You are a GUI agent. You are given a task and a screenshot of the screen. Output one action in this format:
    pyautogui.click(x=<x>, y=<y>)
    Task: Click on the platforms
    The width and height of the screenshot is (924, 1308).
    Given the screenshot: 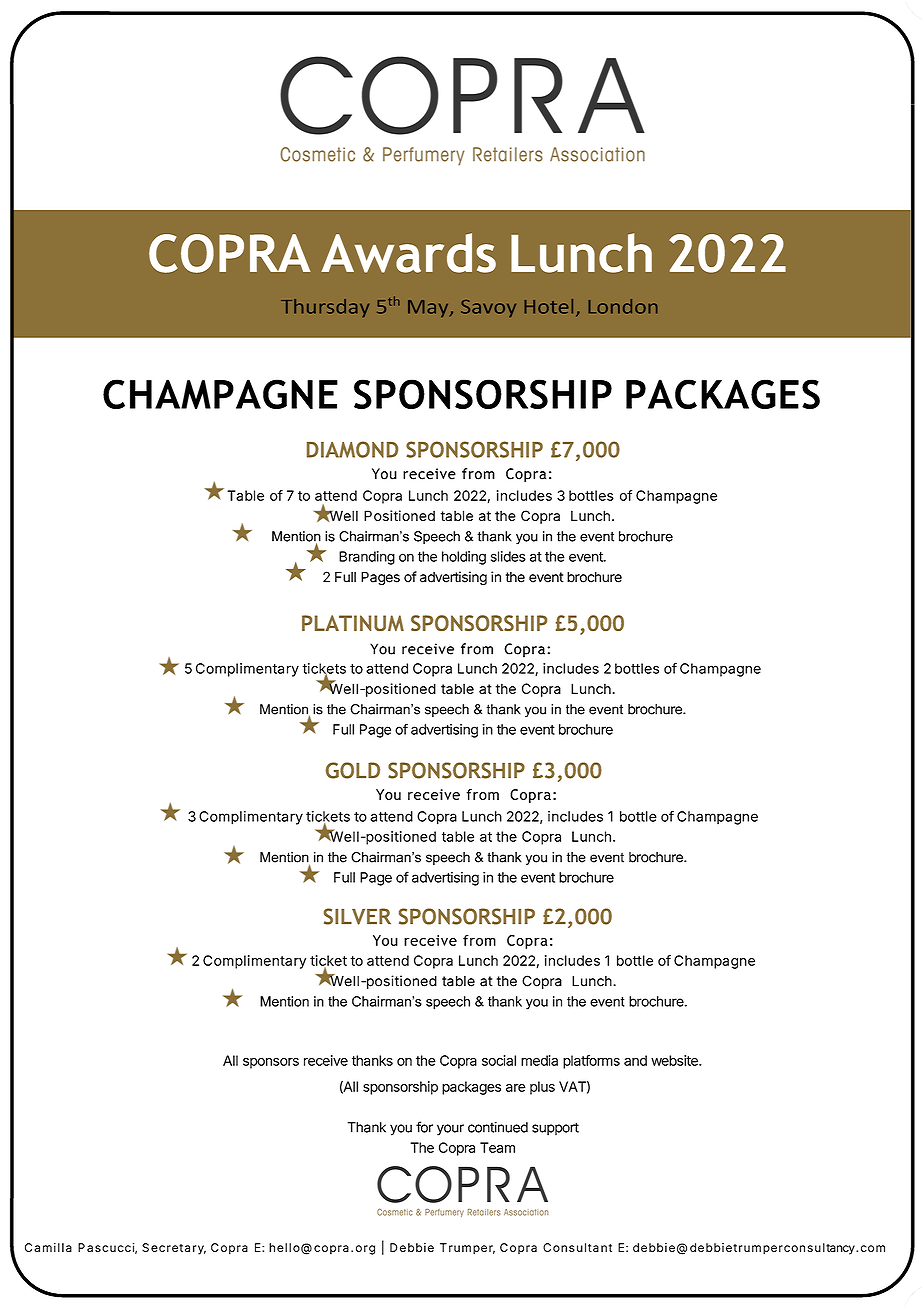 What is the action you would take?
    pyautogui.click(x=591, y=1062)
